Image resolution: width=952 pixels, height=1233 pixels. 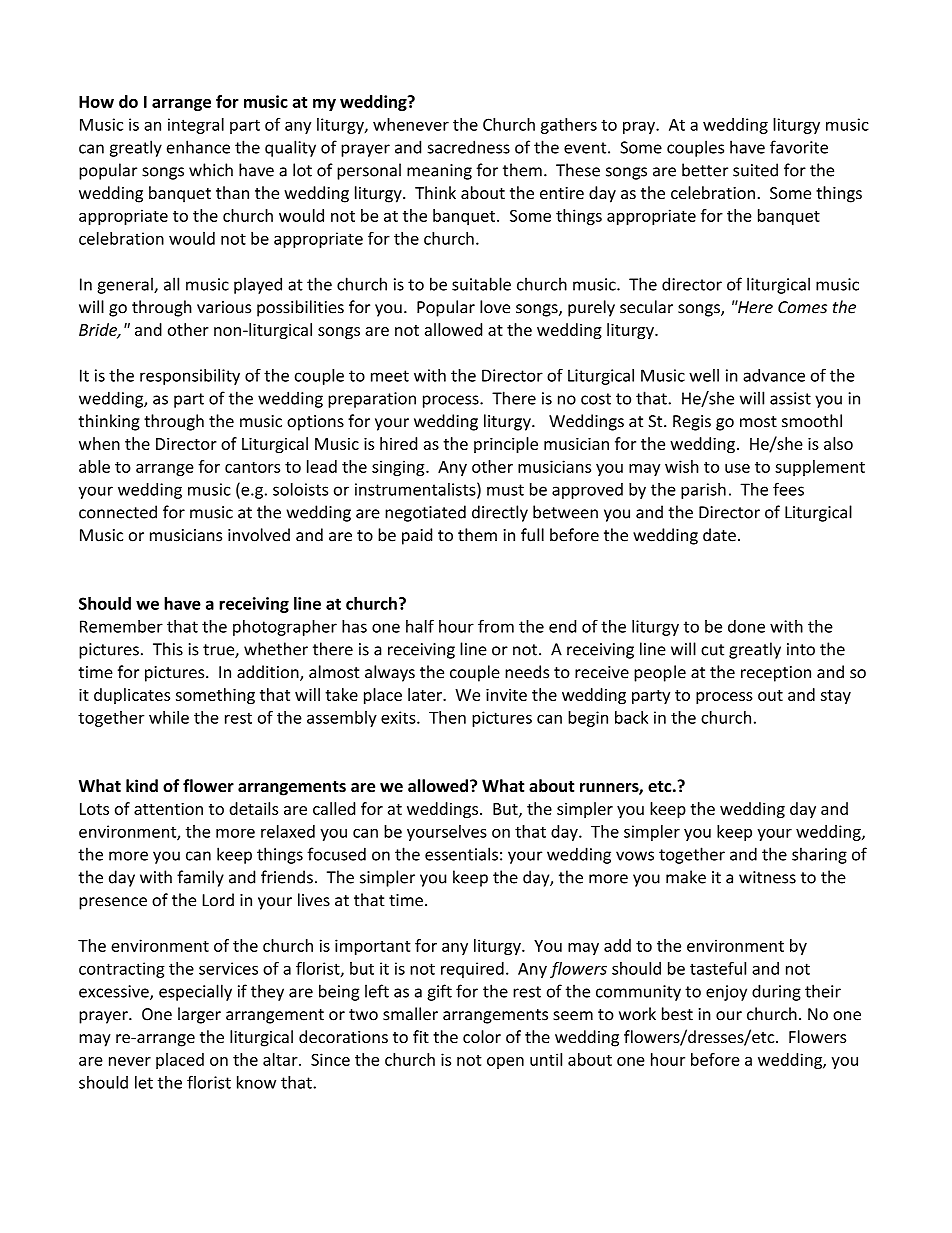 I want to click on done, so click(x=746, y=626).
